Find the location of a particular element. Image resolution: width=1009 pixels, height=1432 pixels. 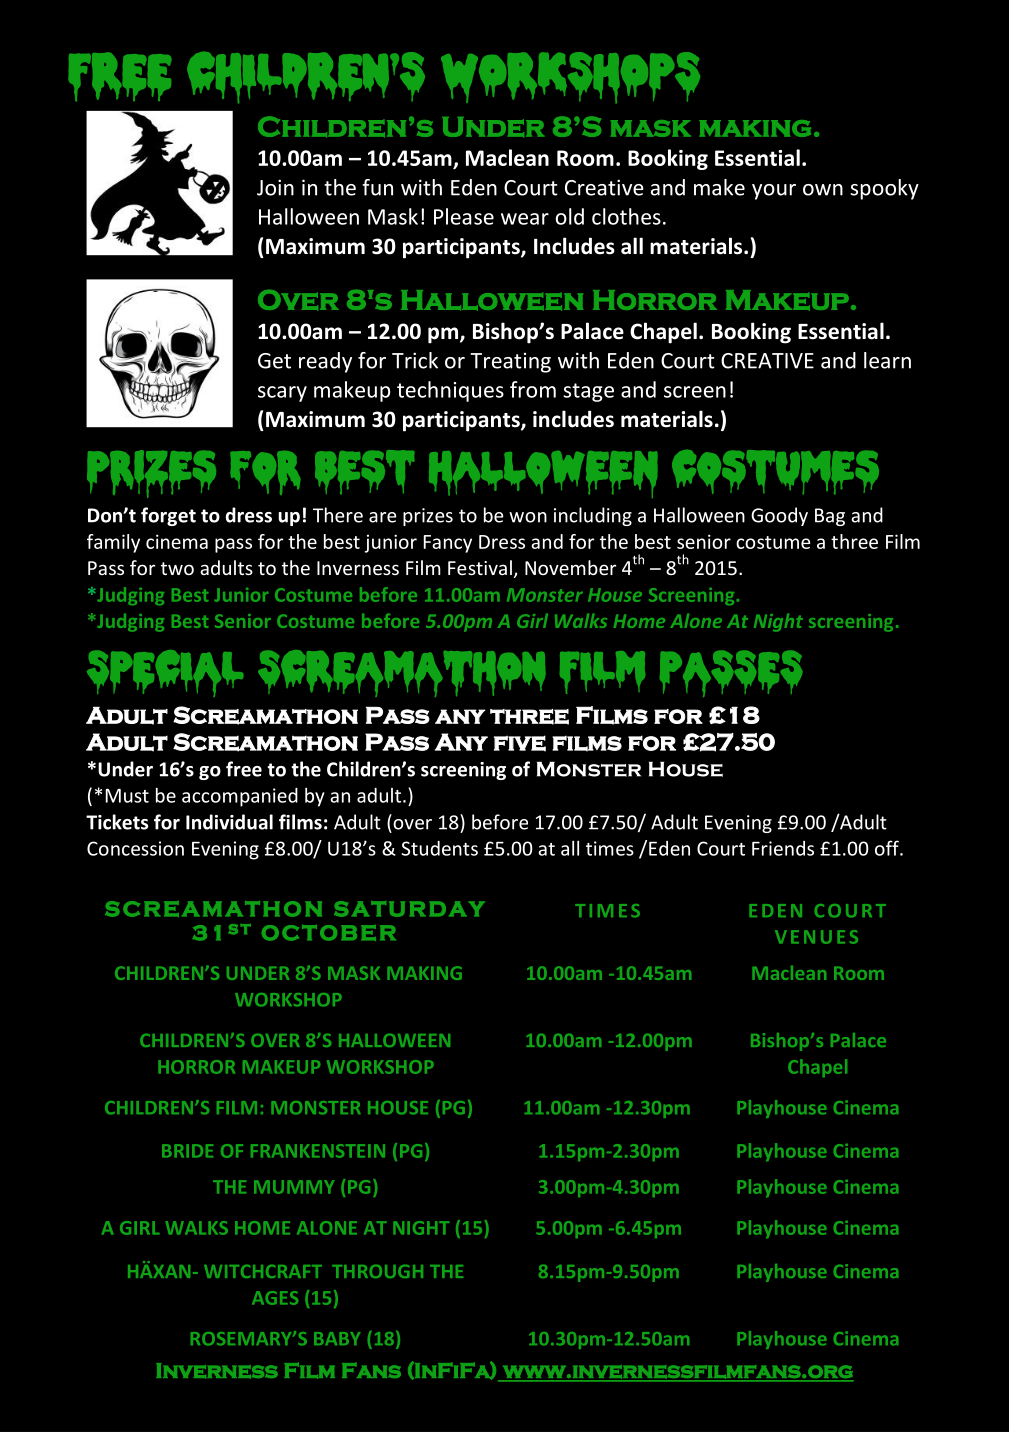

five is located at coordinates (520, 743).
